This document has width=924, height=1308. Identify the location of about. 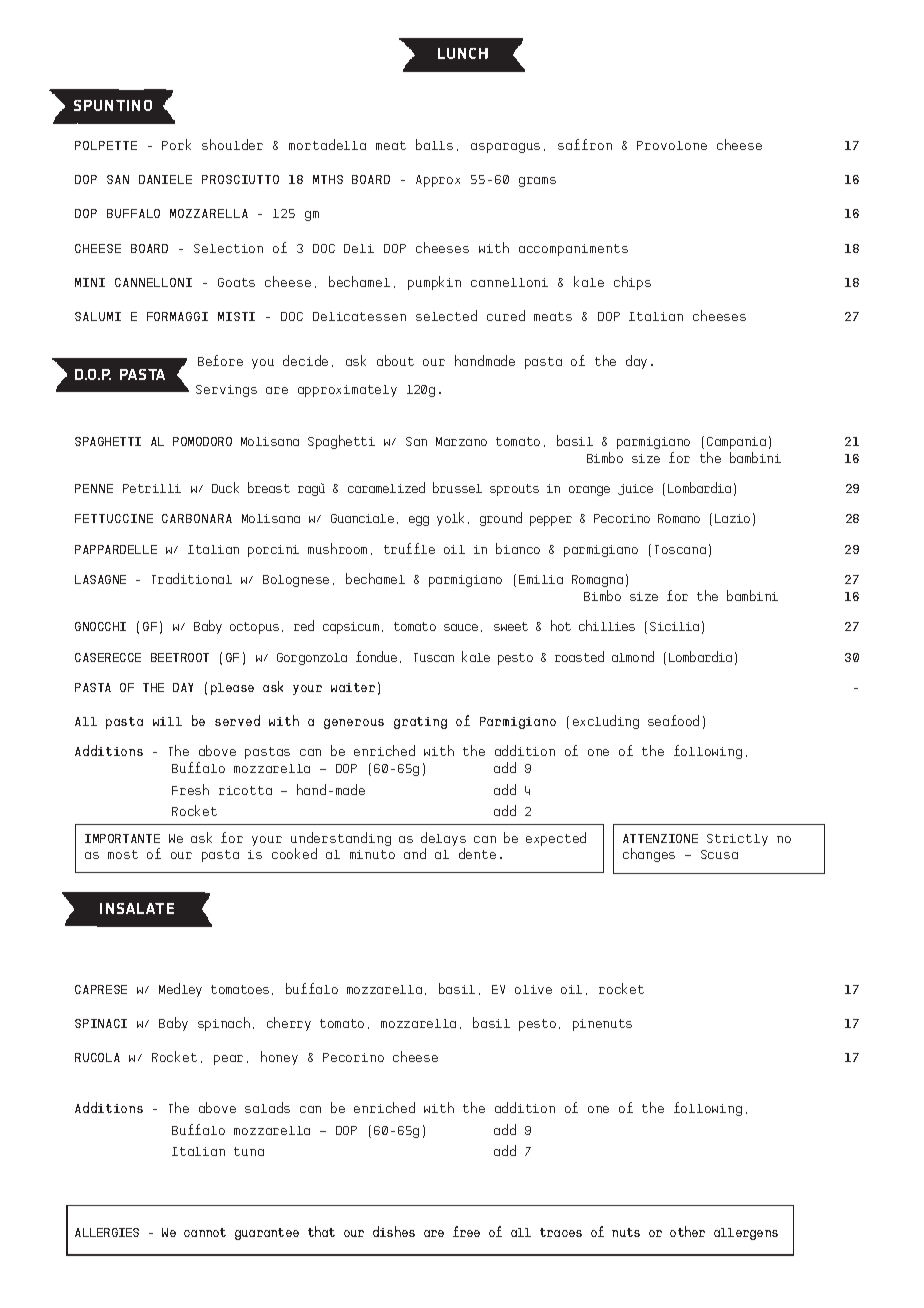
(395, 360).
